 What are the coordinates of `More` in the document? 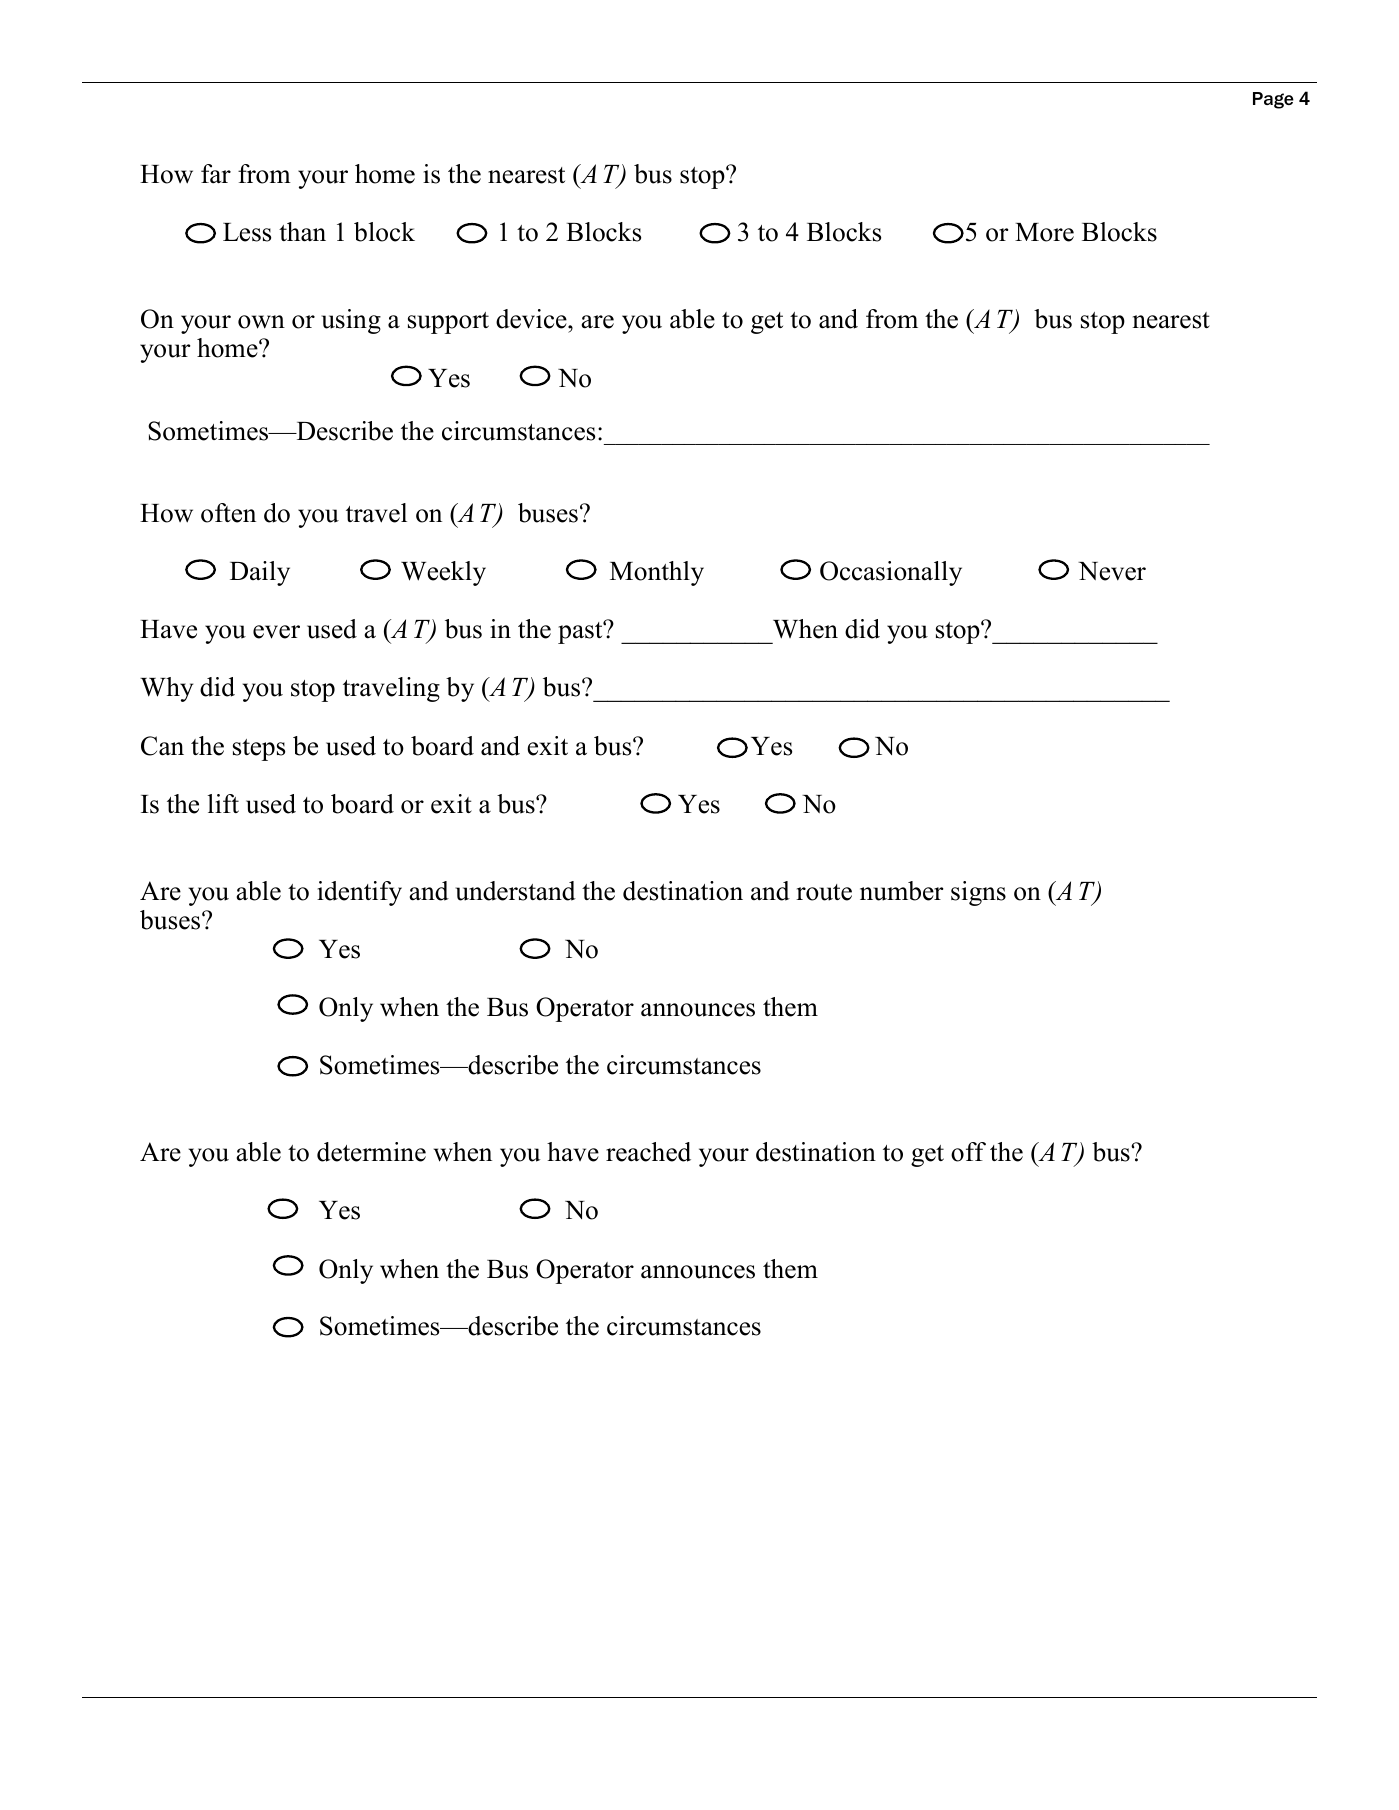 It's located at (1044, 232).
